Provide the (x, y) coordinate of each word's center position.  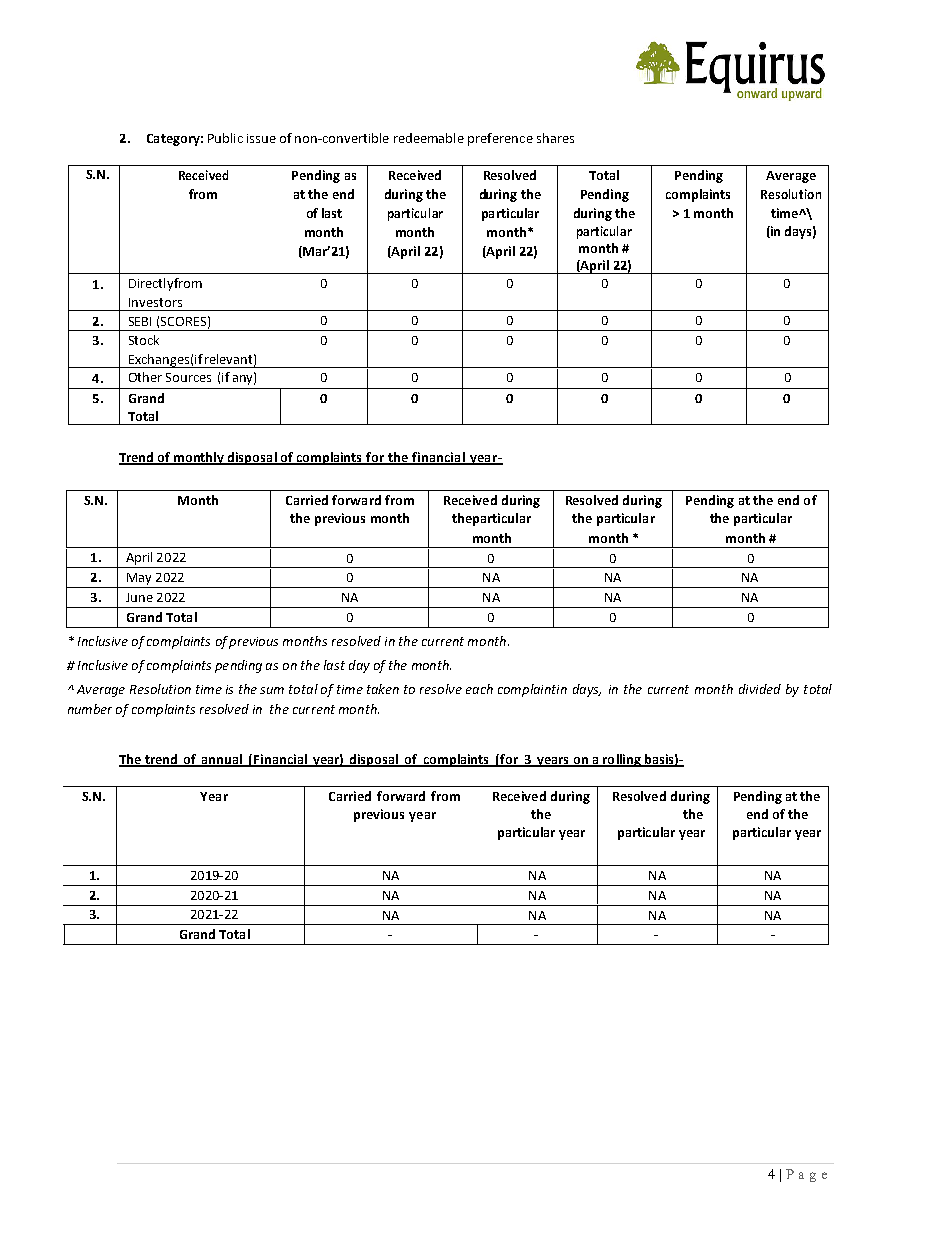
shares (555, 138)
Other (145, 377)
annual (222, 760)
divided (760, 689)
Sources (188, 377)
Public (225, 138)
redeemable (429, 138)
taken (383, 689)
